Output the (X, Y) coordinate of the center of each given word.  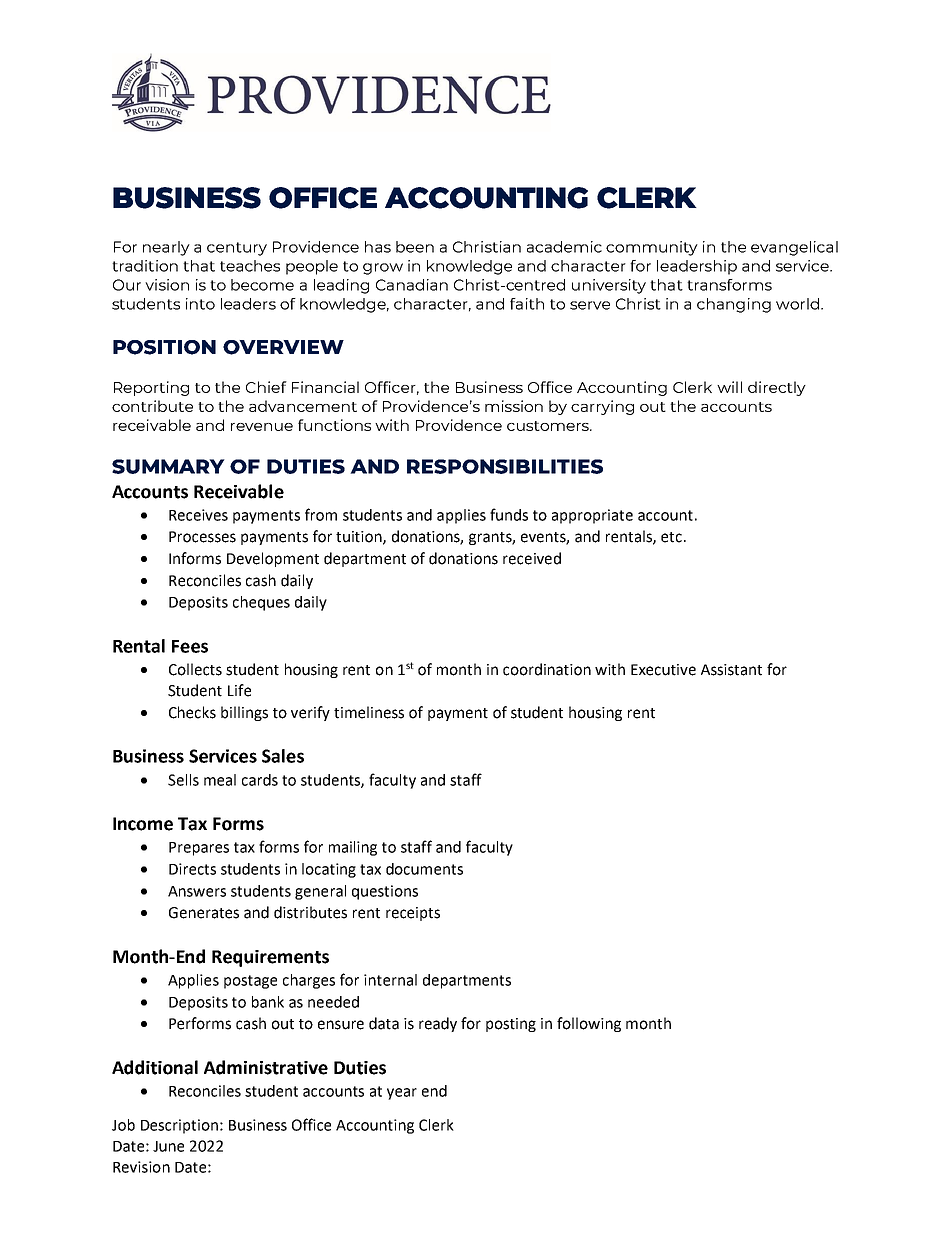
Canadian (412, 285)
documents (424, 869)
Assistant (731, 670)
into (200, 304)
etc (671, 537)
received (532, 558)
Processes (202, 537)
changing (734, 305)
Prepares (199, 849)
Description (179, 1126)
